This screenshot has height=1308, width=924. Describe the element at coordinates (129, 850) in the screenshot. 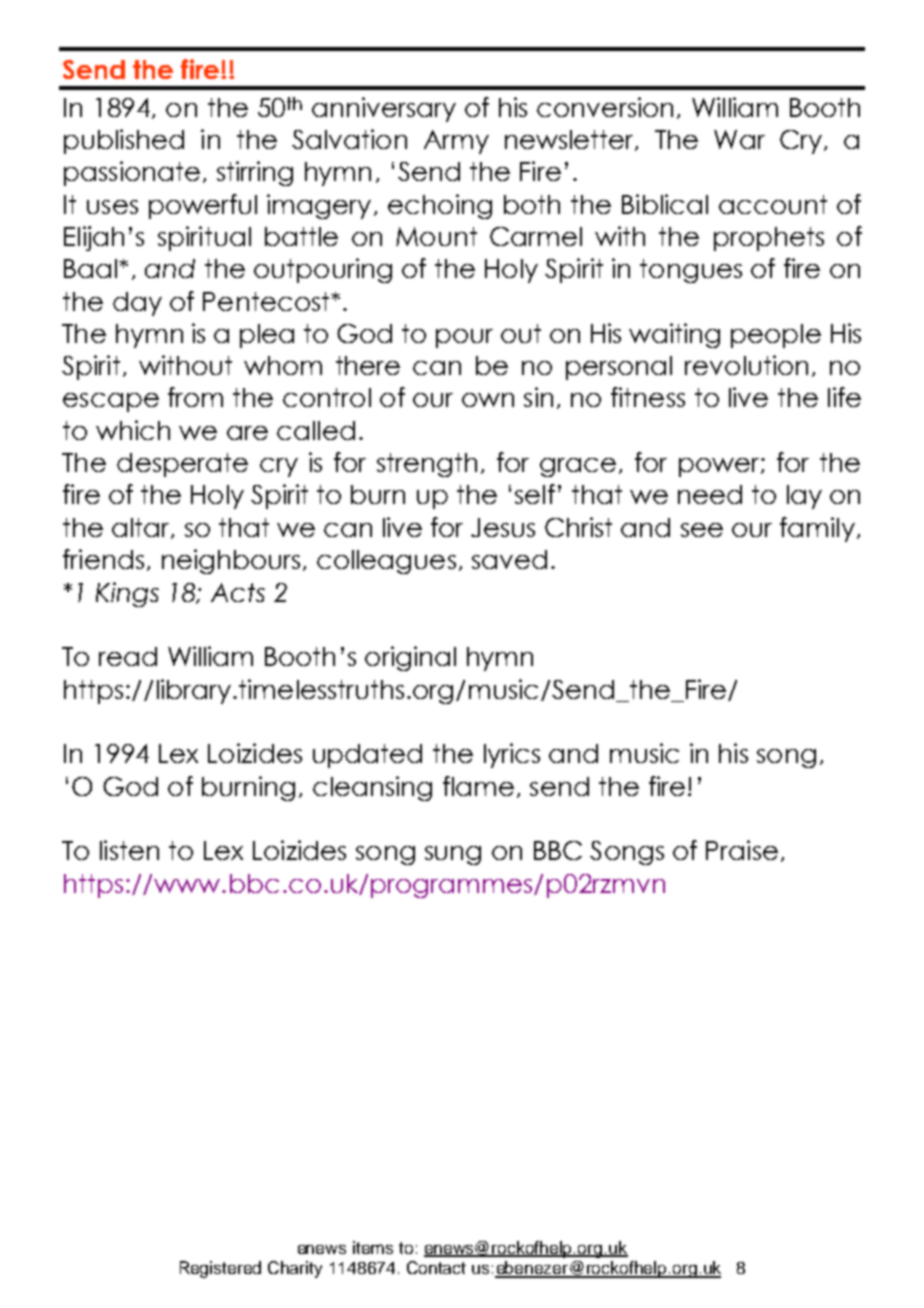

I see `listen` at that location.
